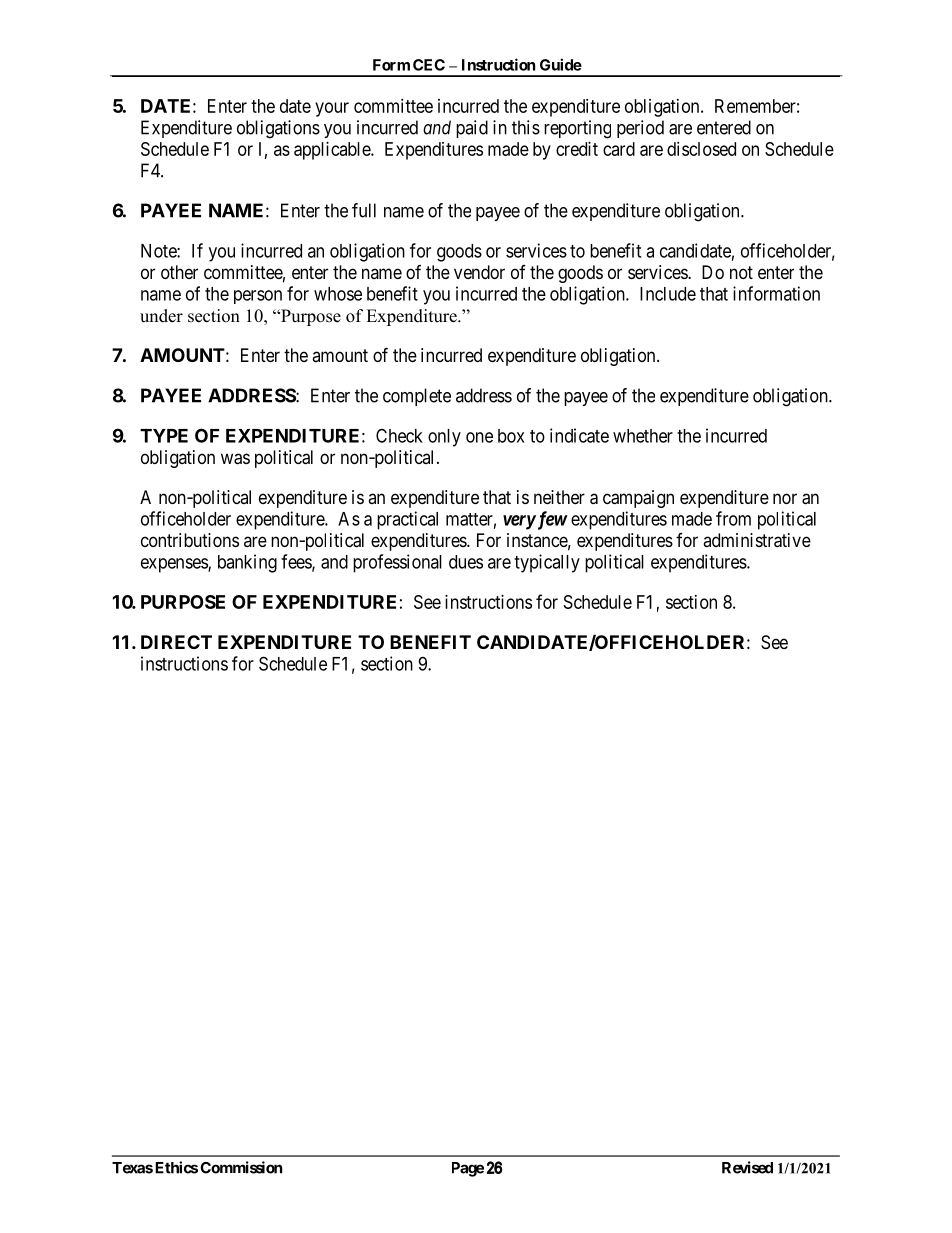 This screenshot has width=952, height=1233. What do you see at coordinates (668, 294) in the screenshot?
I see `Include` at bounding box center [668, 294].
